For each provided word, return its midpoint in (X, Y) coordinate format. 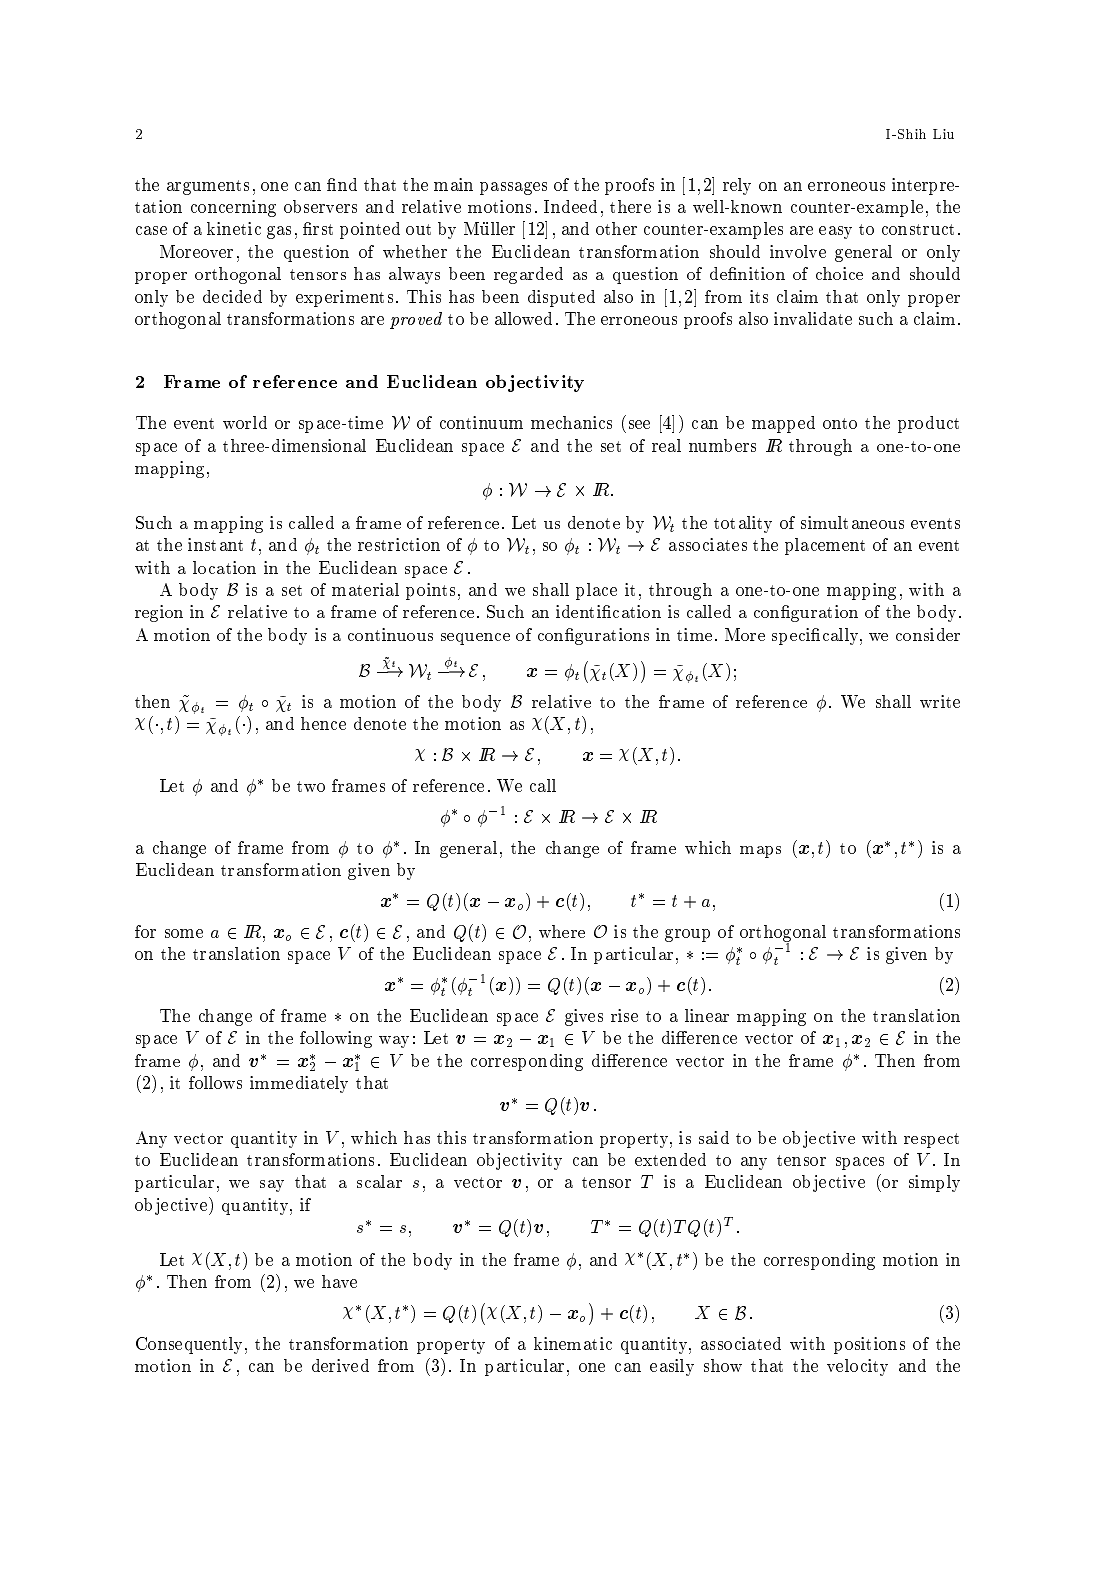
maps (760, 852)
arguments (208, 187)
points (430, 591)
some (184, 933)
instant (215, 544)
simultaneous (852, 522)
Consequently (191, 1345)
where (562, 931)
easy (835, 232)
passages (513, 188)
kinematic (573, 1343)
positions (869, 1345)
